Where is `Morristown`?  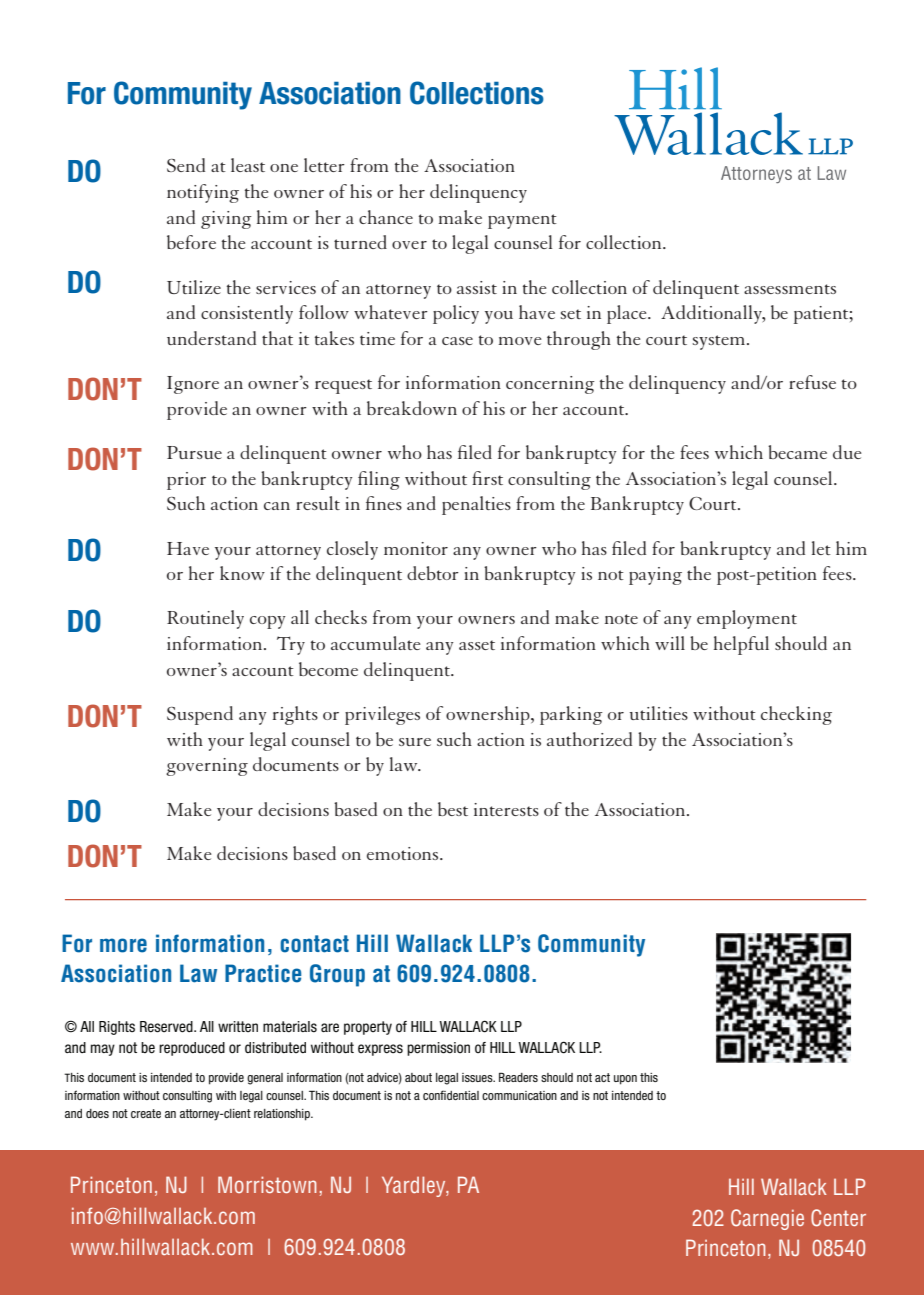
Morristown is located at coordinates (267, 1184).
